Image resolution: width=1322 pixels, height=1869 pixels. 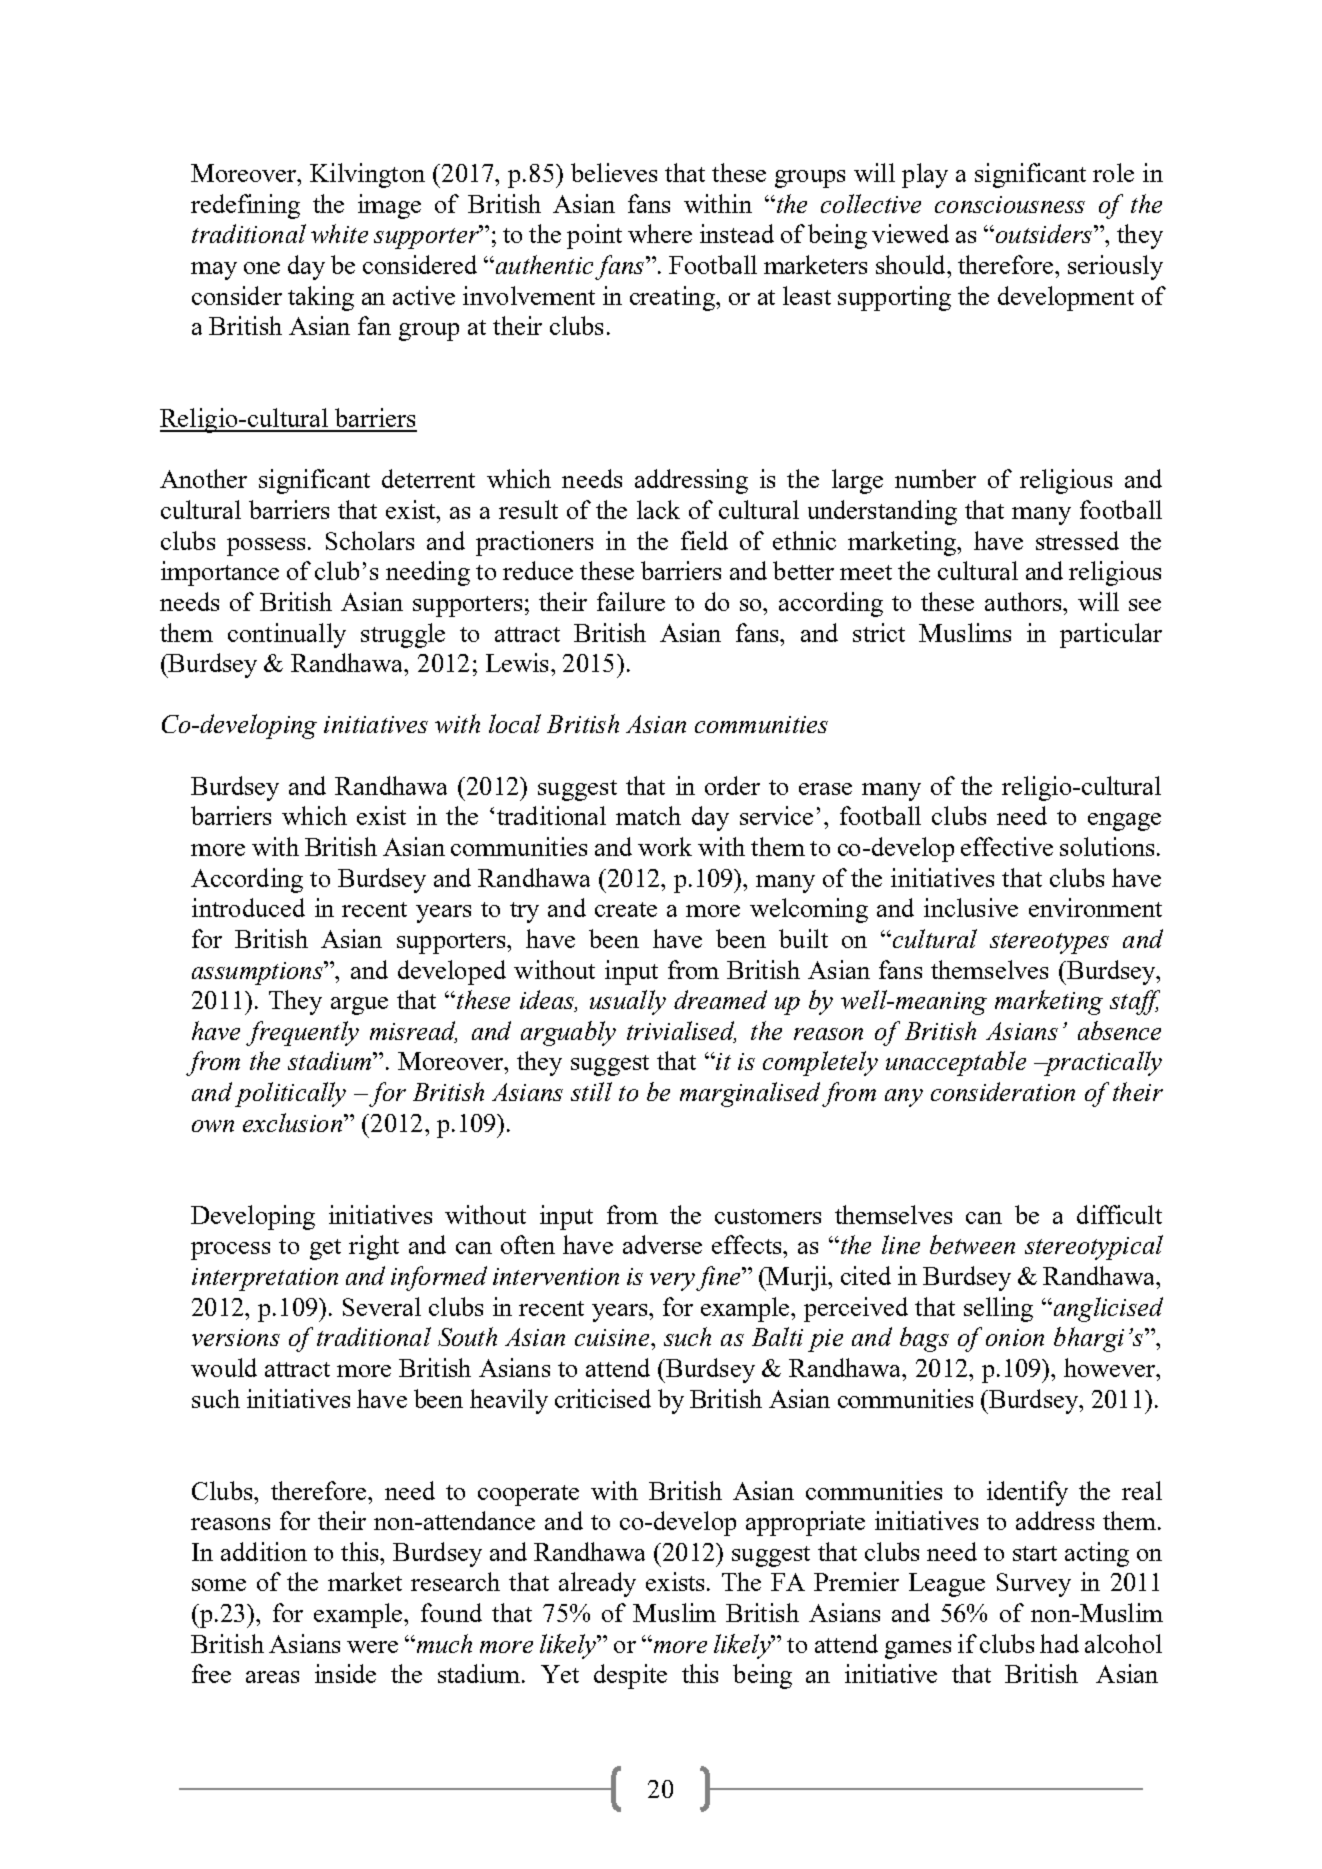 I want to click on very, so click(x=672, y=1282).
